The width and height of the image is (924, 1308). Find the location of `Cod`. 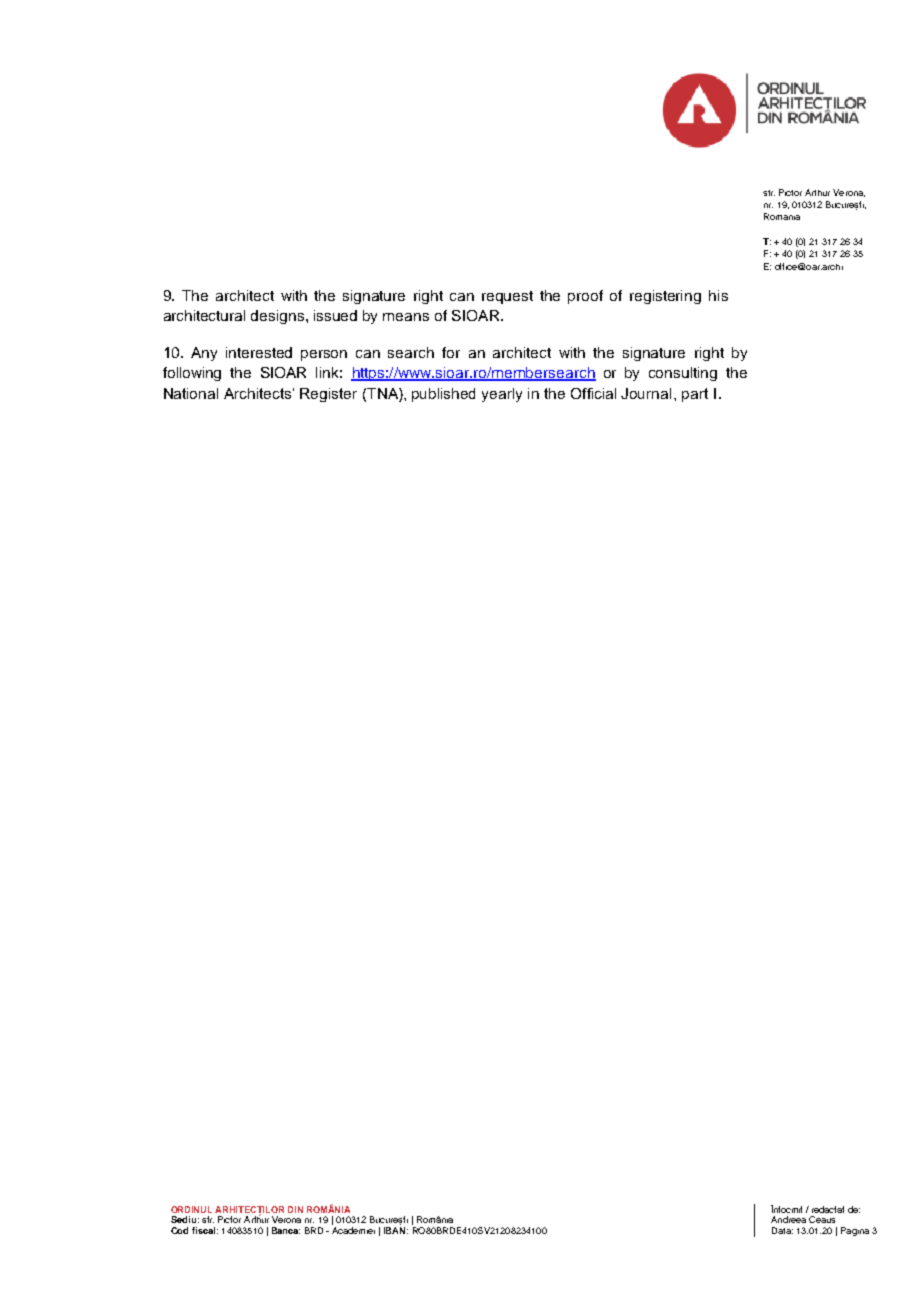

Cod is located at coordinates (179, 1230).
